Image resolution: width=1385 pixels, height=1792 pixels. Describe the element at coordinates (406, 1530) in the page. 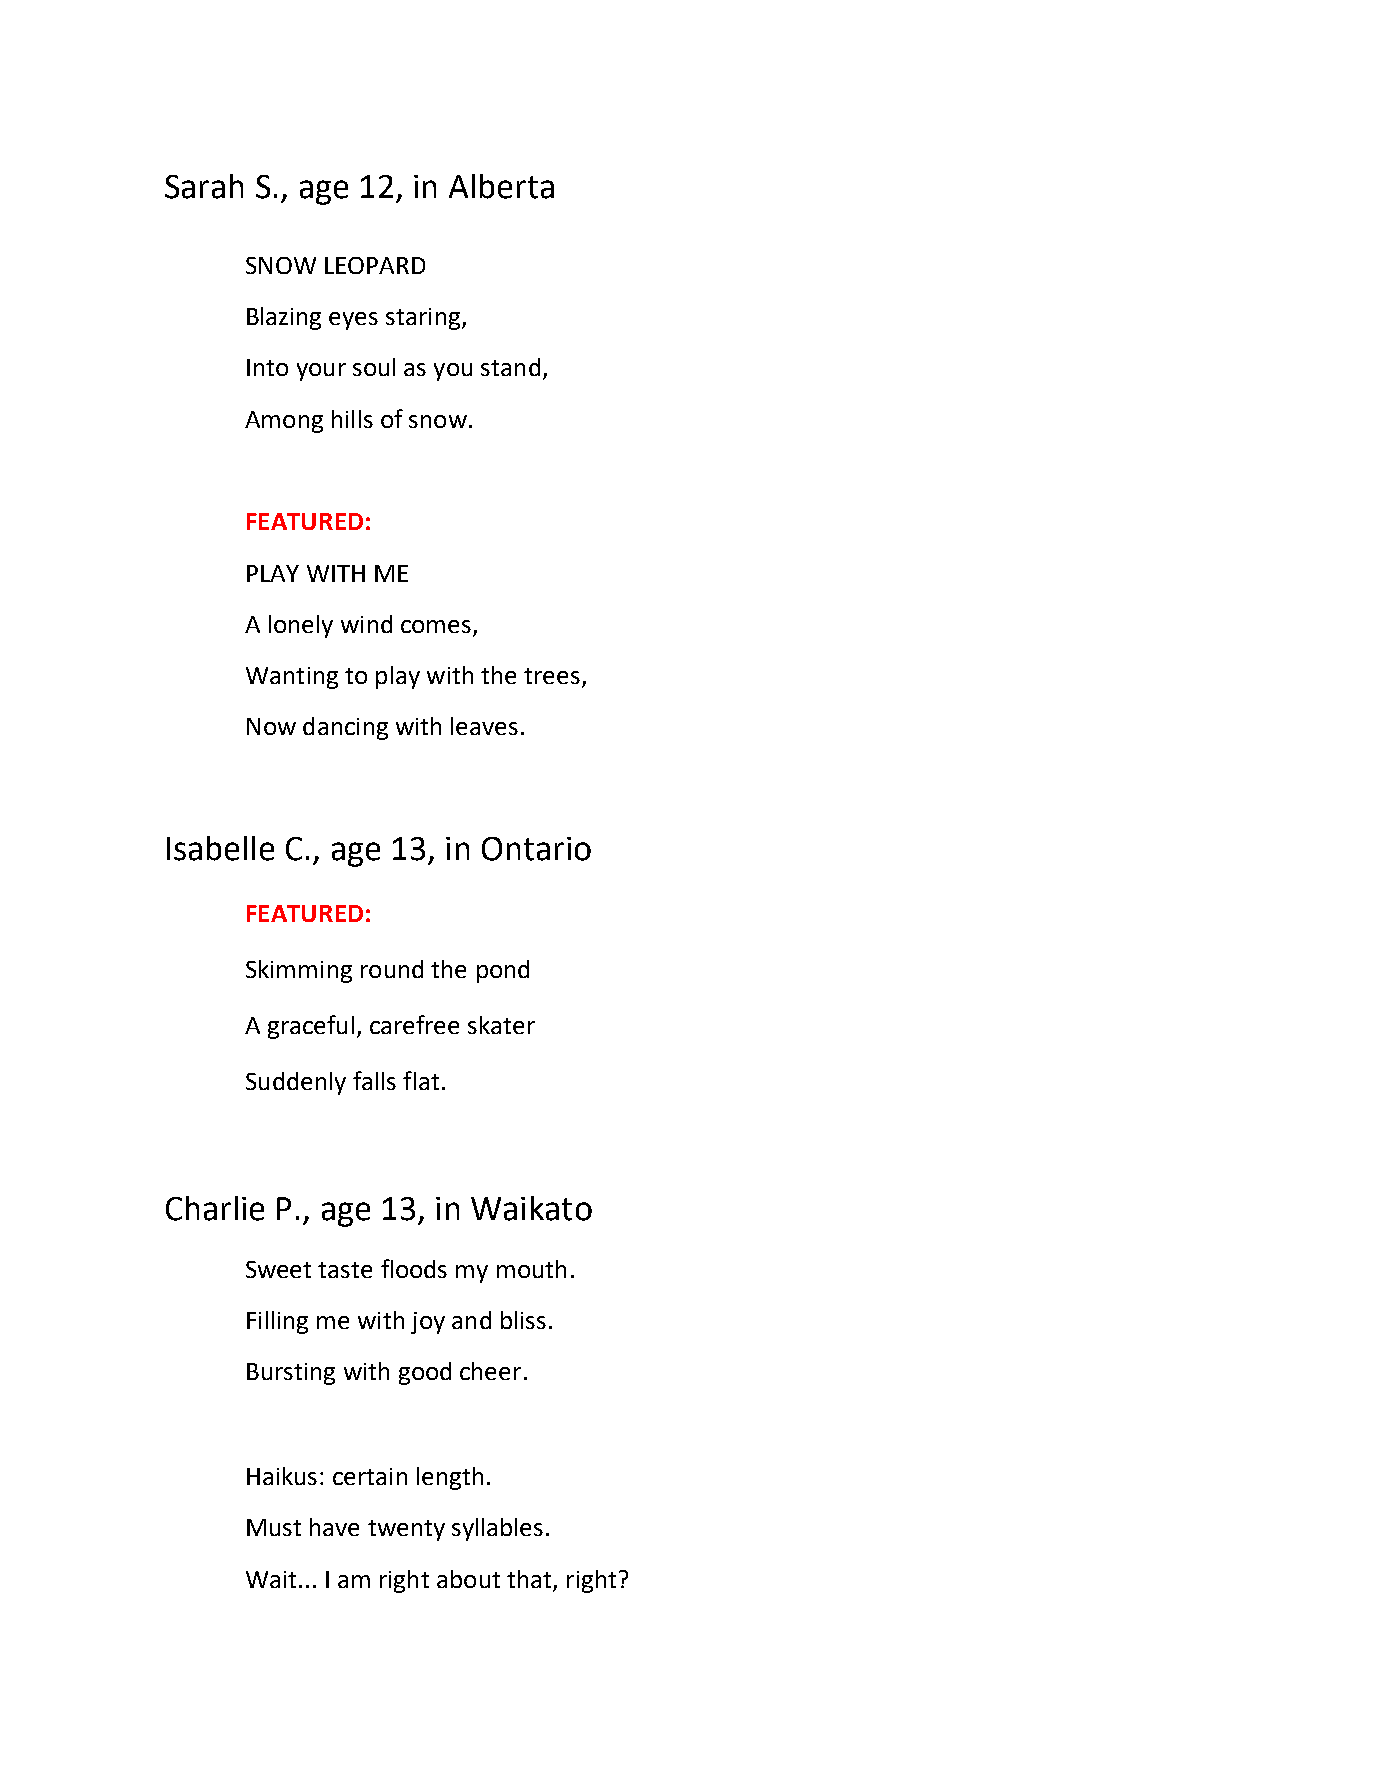

I see `twenty` at that location.
